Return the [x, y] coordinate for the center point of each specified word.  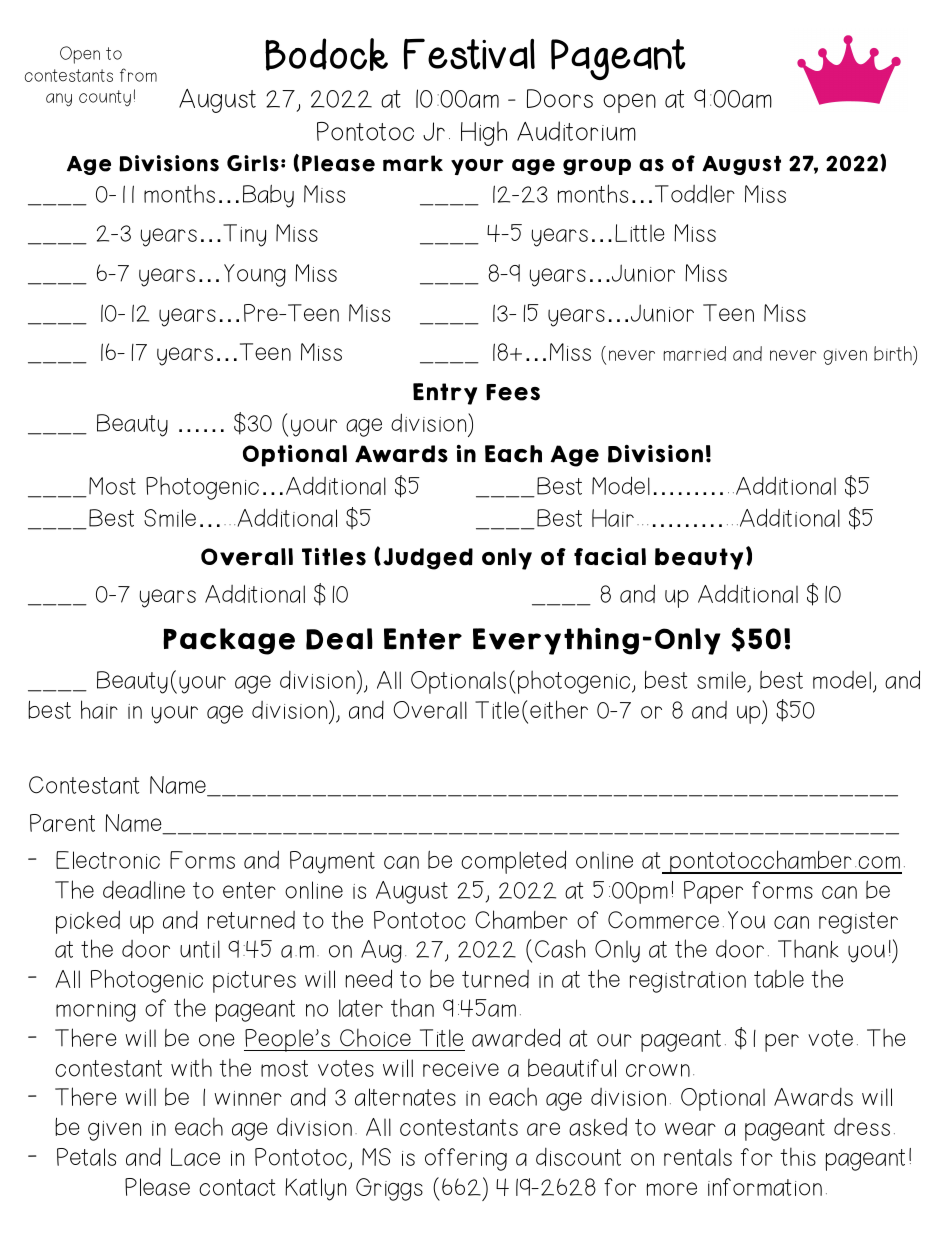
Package [229, 641]
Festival [469, 54]
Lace [195, 1157]
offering [466, 1159]
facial [610, 557]
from [138, 75]
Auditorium [576, 131]
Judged [428, 559]
